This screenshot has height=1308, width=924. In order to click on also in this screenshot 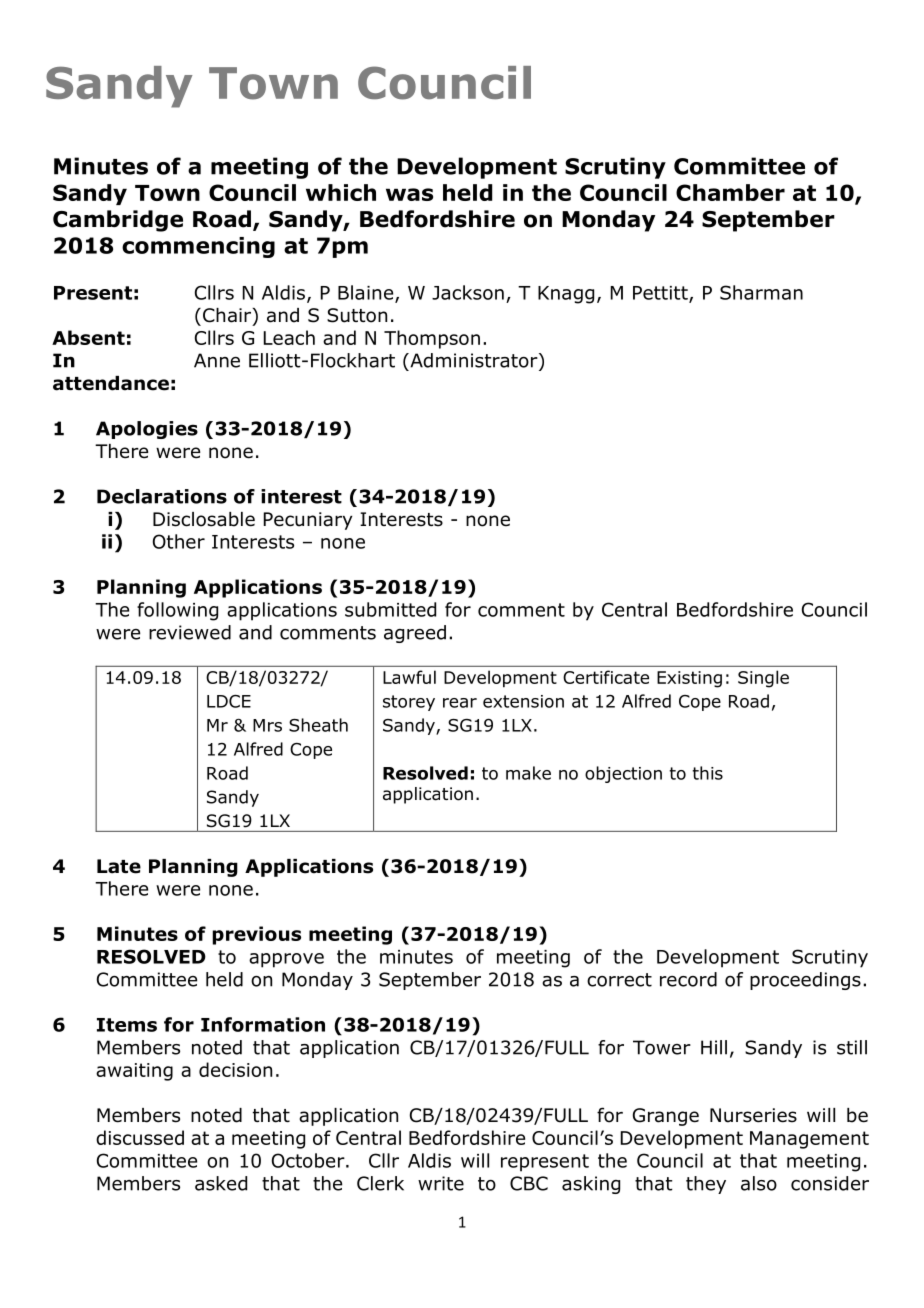, I will do `click(759, 1183)`.
